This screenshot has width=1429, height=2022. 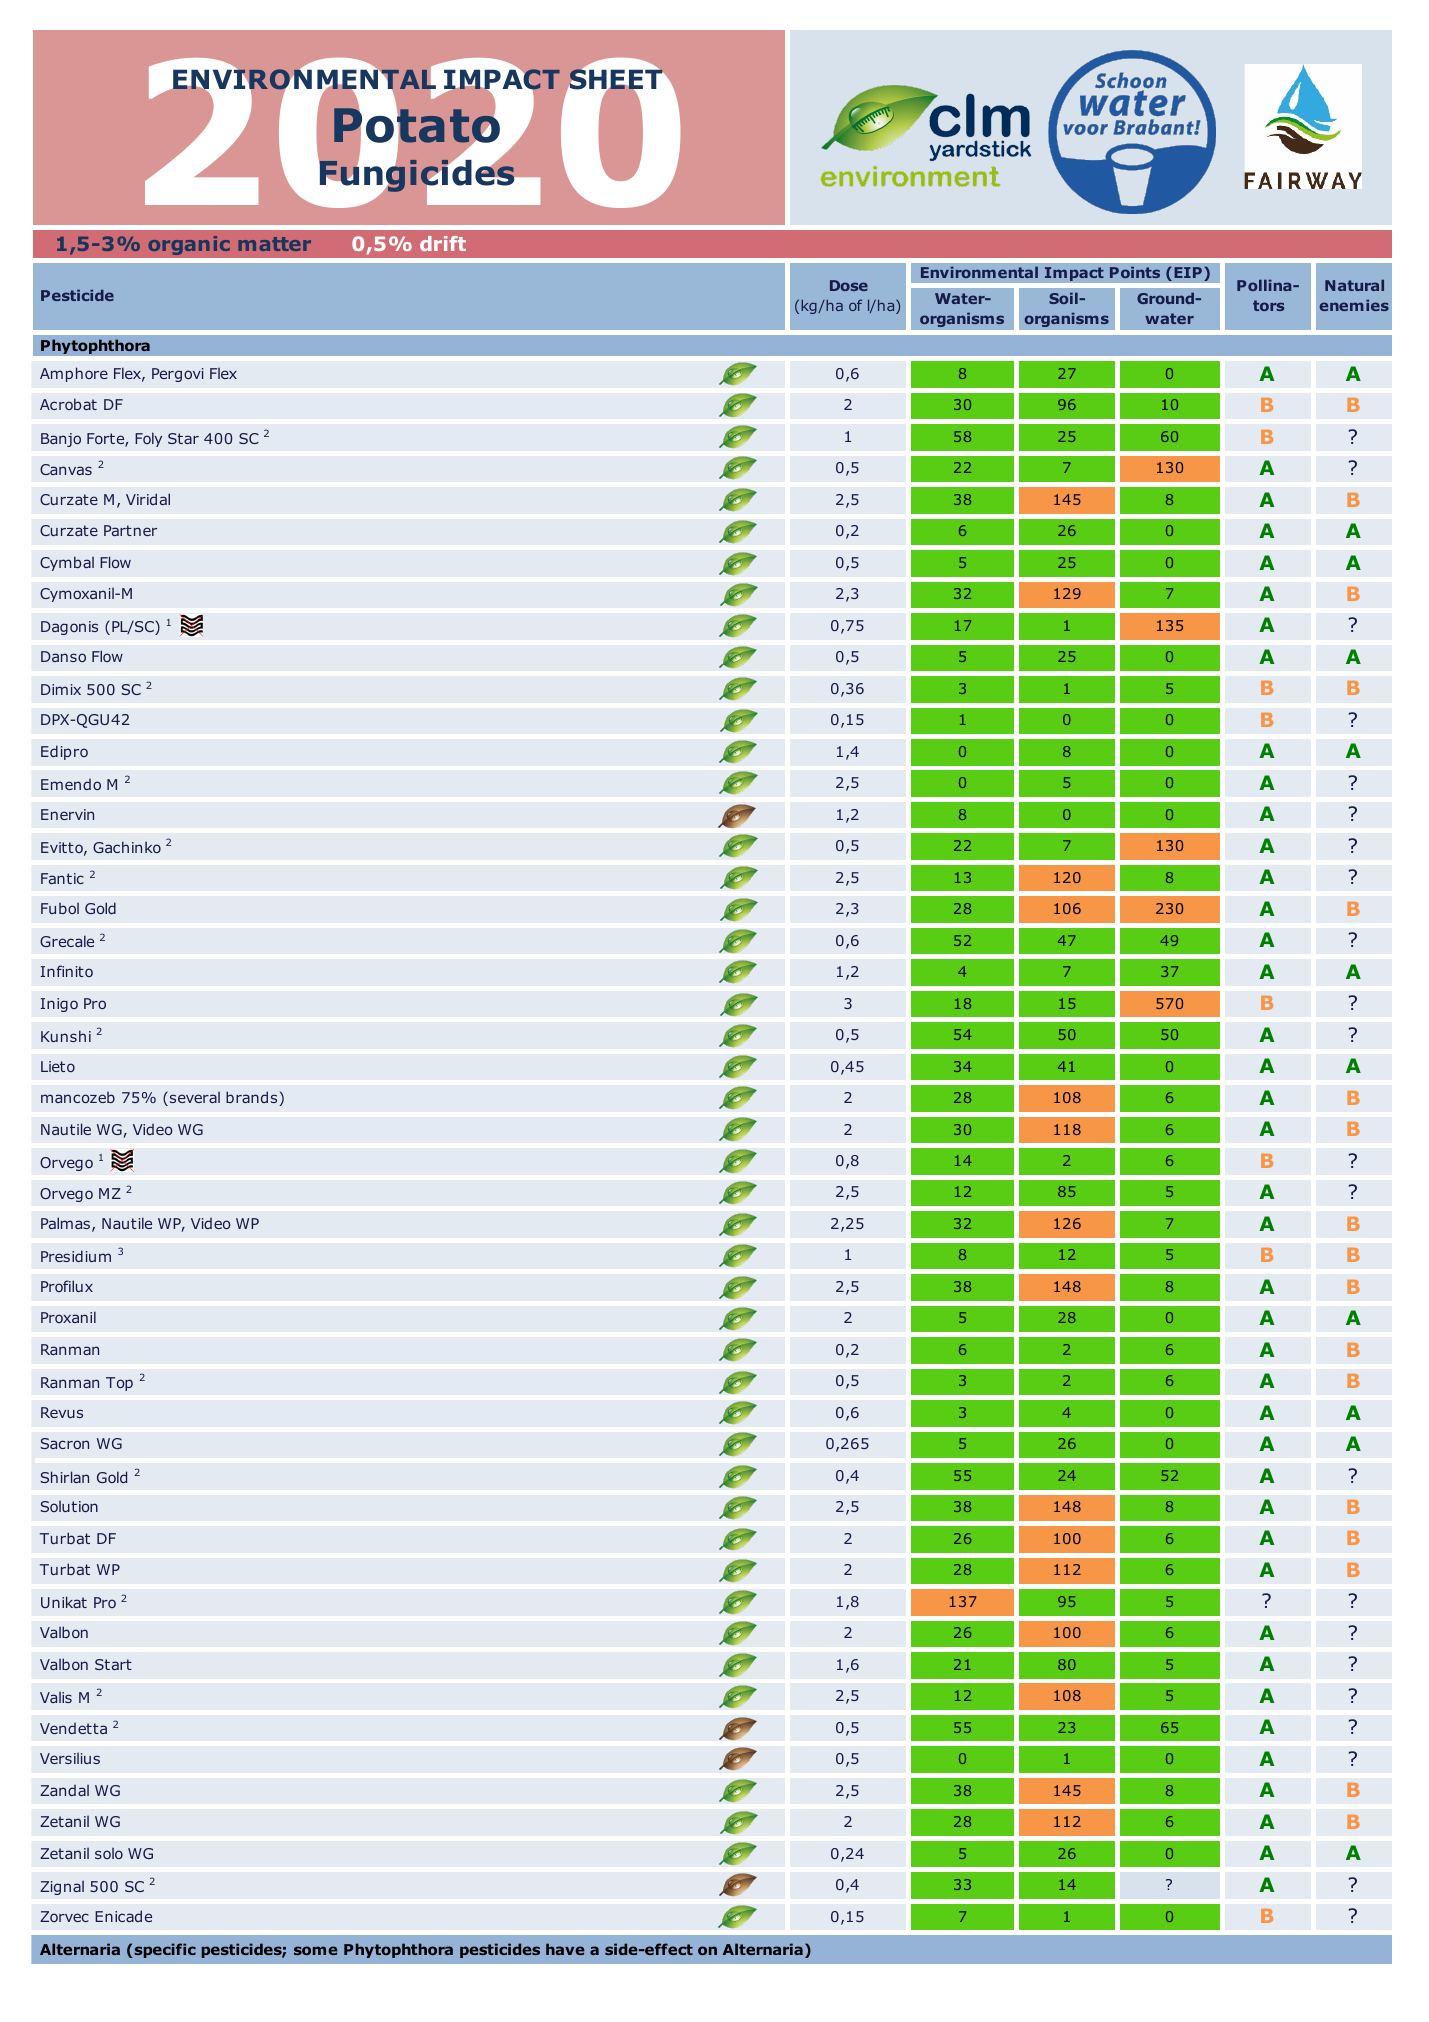 I want to click on Inigo, so click(x=59, y=1005).
